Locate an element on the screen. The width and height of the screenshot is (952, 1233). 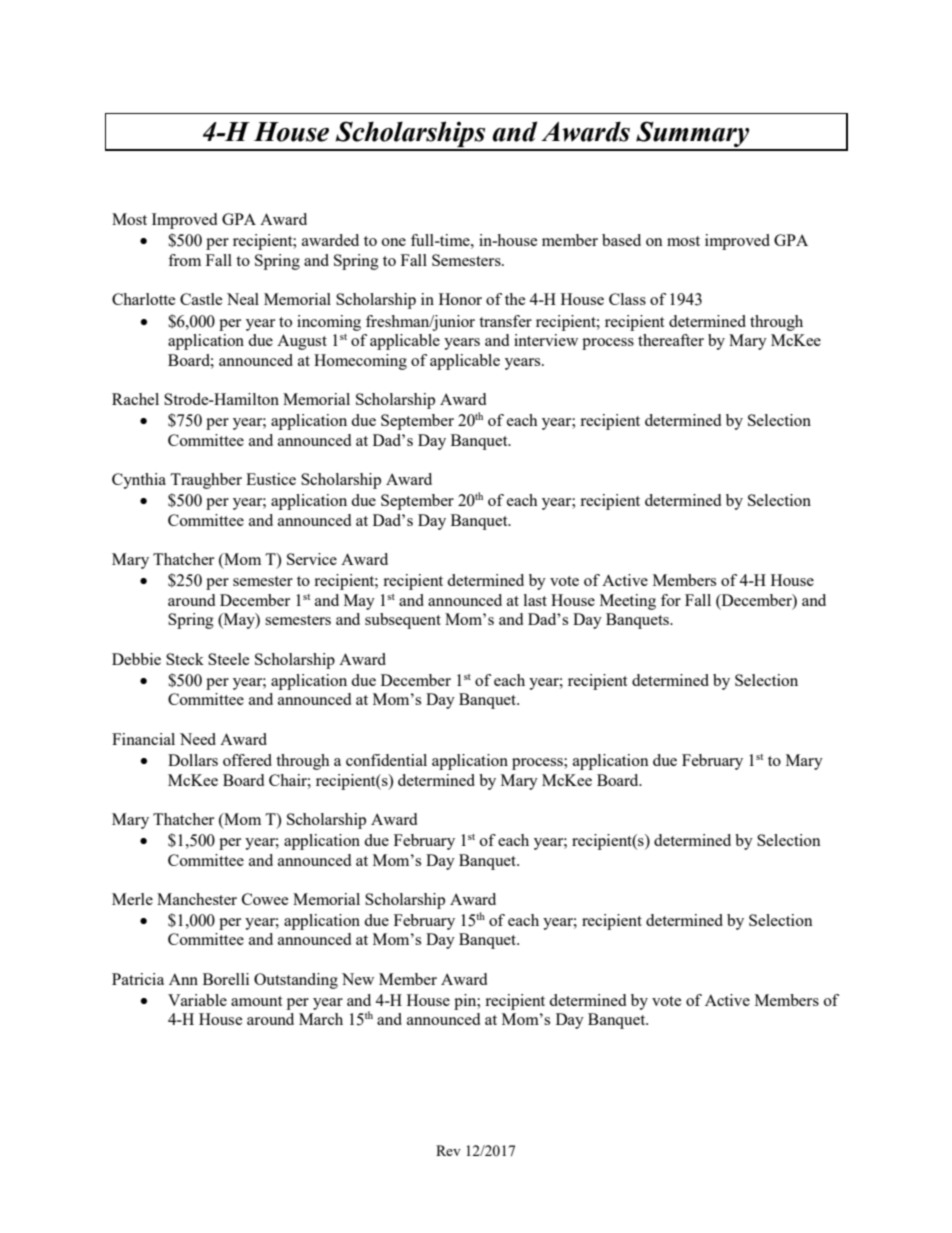
New is located at coordinates (358, 979).
